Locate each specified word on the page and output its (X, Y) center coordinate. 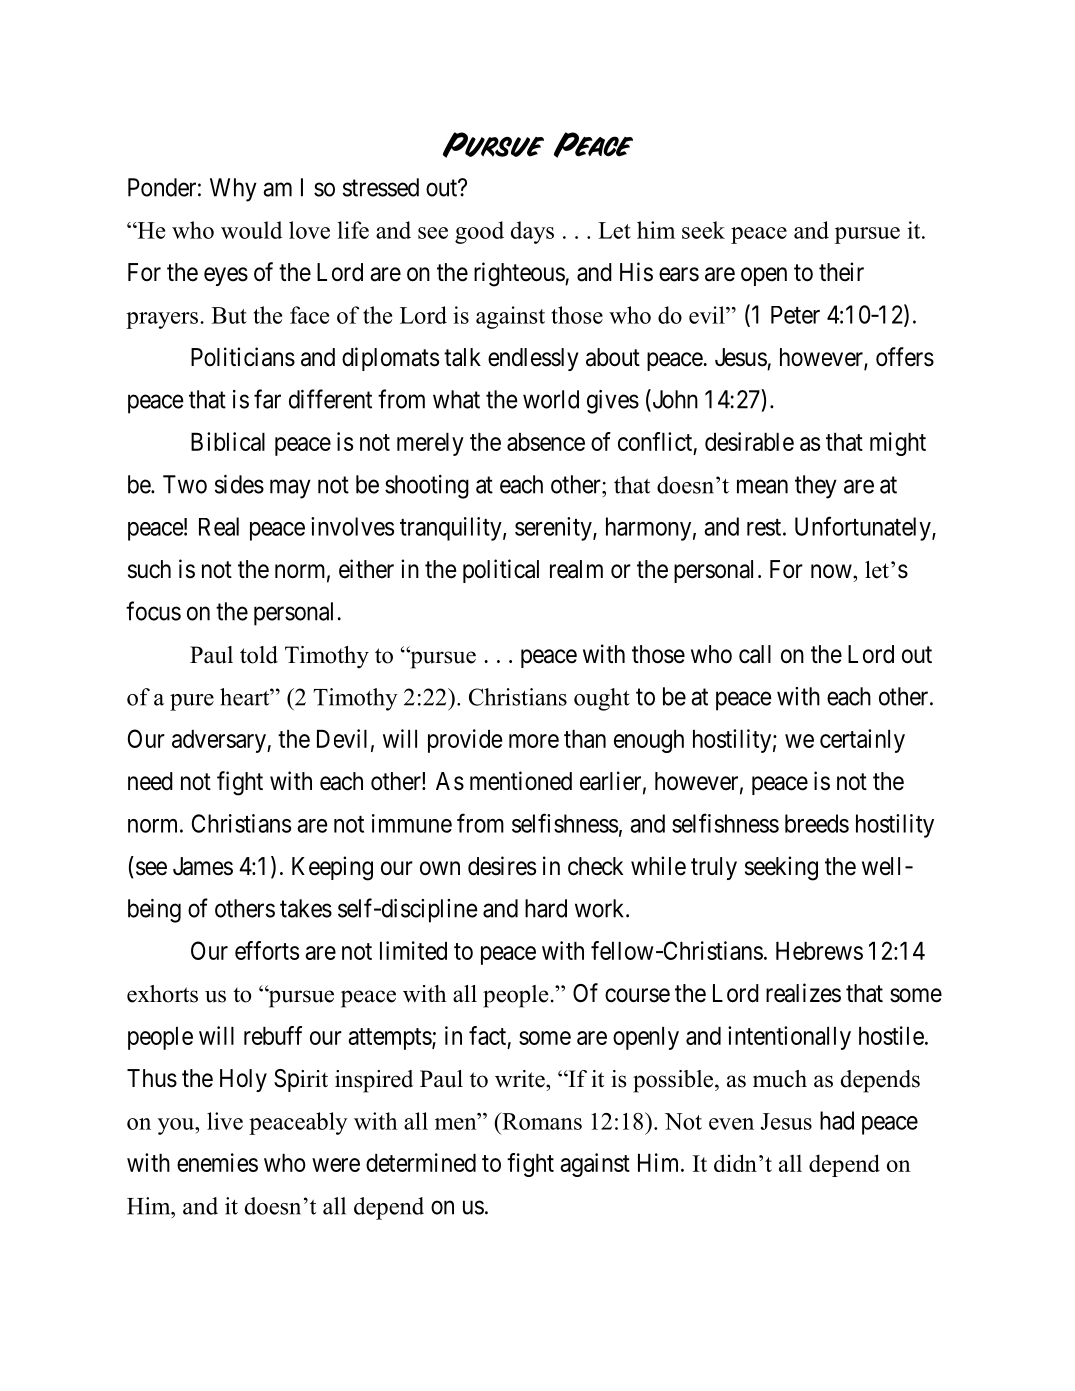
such (149, 569)
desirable (749, 441)
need (150, 781)
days (532, 232)
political (501, 571)
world (551, 399)
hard (546, 908)
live (225, 1121)
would (251, 230)
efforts (267, 950)
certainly (862, 741)
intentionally (789, 1038)
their (841, 272)
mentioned (521, 781)
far (267, 399)
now (832, 571)
